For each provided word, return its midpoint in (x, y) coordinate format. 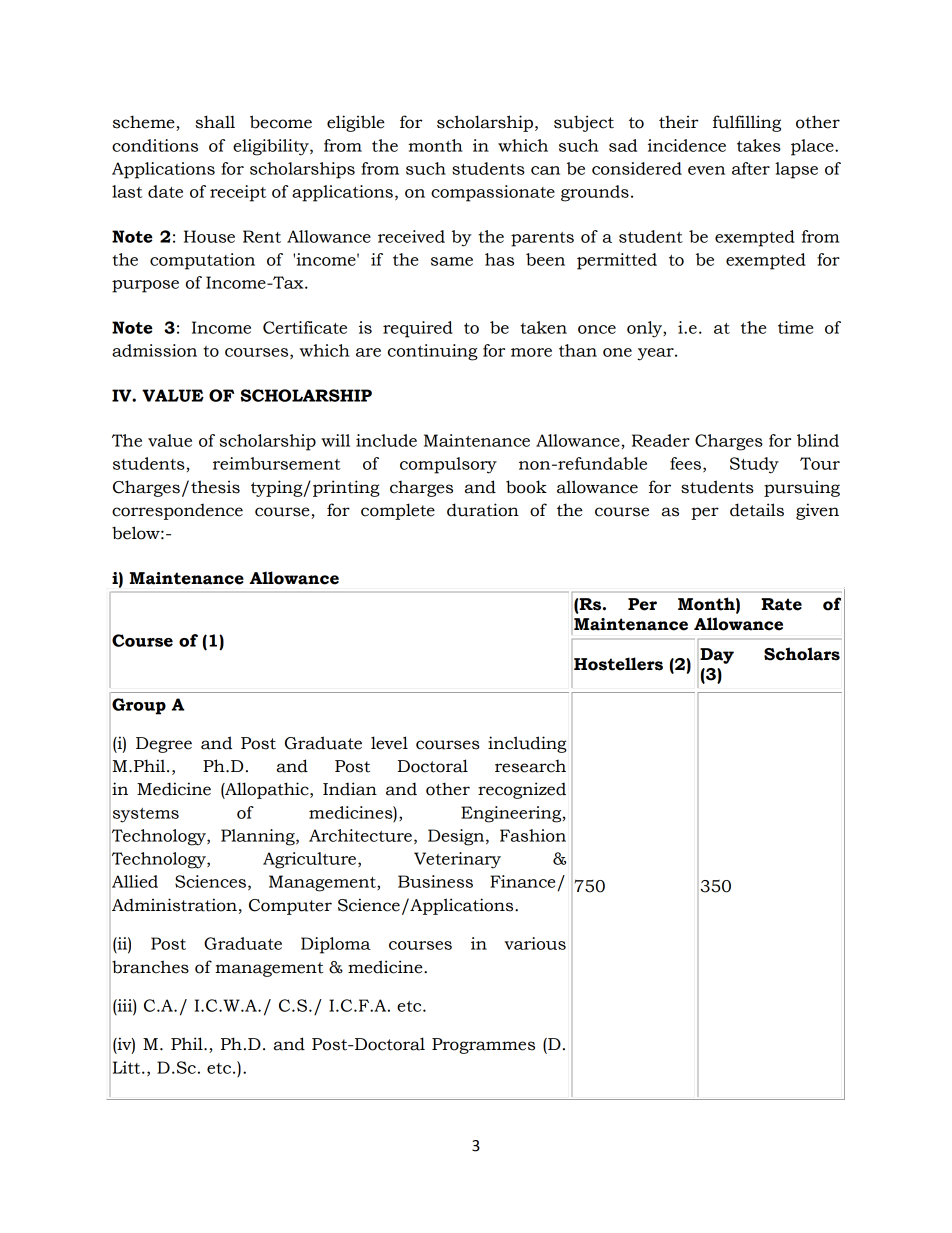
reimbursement (277, 463)
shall (215, 122)
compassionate (493, 193)
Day (717, 656)
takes (759, 145)
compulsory (448, 465)
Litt (128, 1067)
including (527, 744)
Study (754, 465)
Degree (164, 745)
